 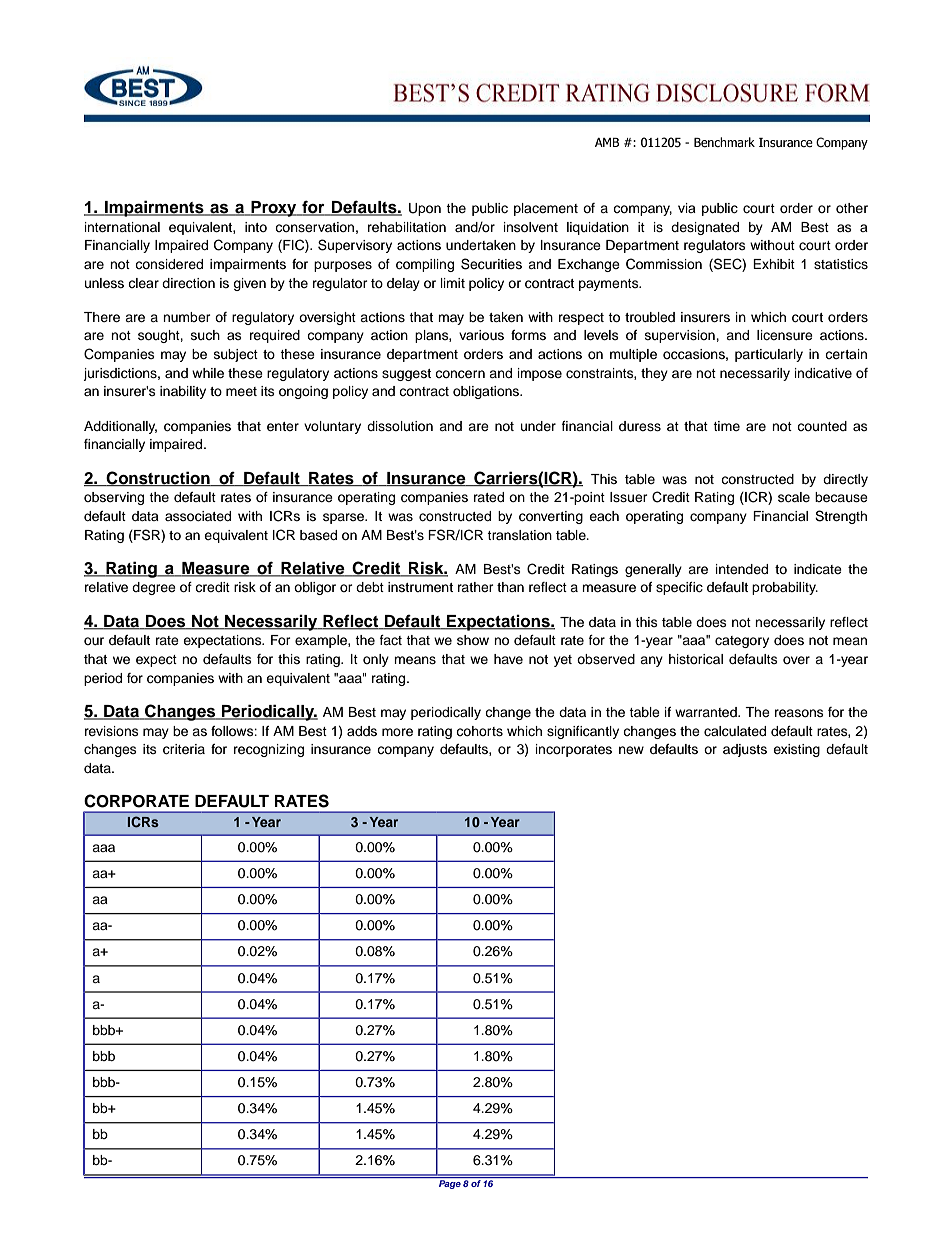 What do you see at coordinates (487, 392) in the screenshot?
I see `obligations` at bounding box center [487, 392].
